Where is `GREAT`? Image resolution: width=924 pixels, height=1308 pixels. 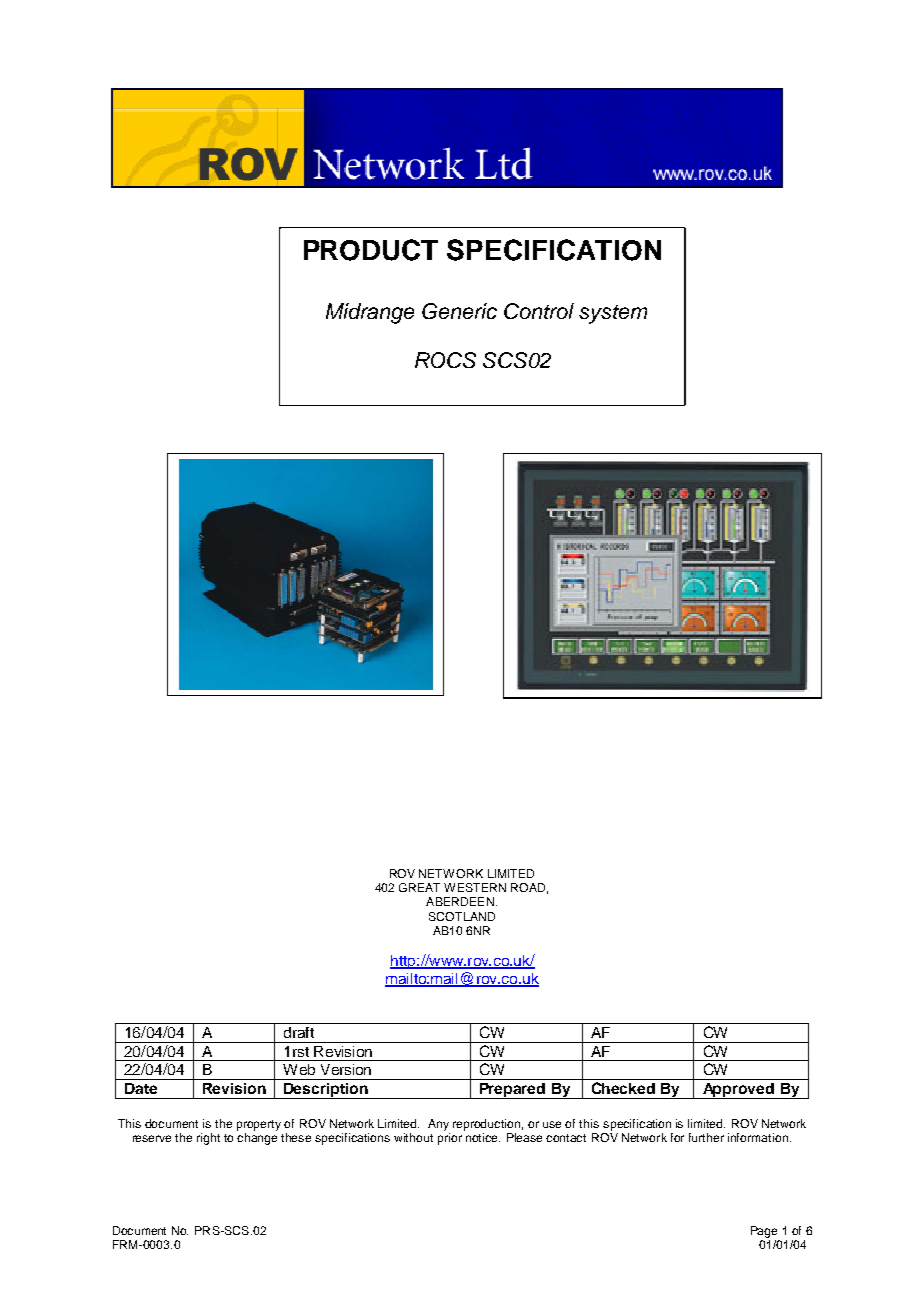 GREAT is located at coordinates (419, 887).
